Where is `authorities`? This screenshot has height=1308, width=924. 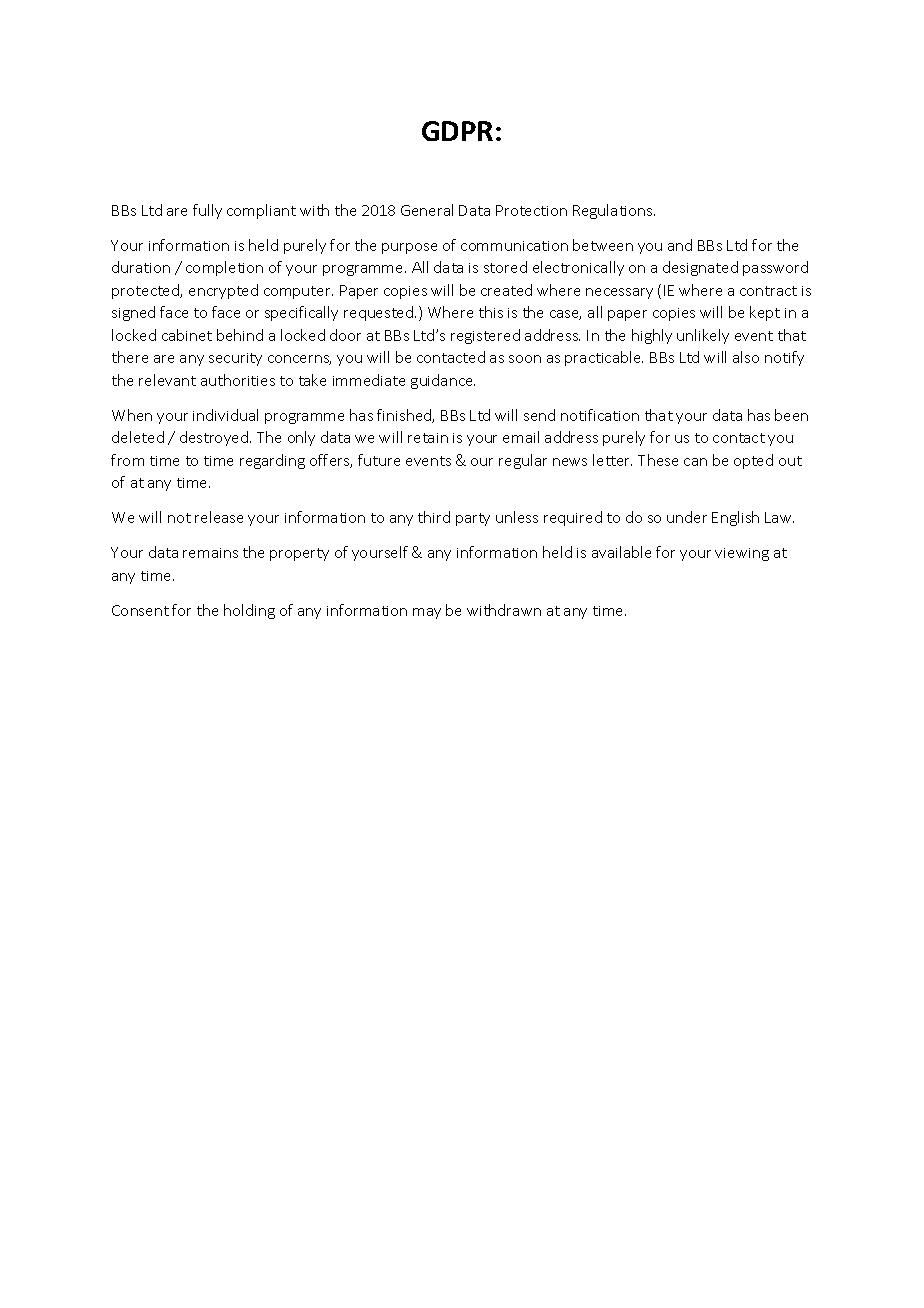
authorities is located at coordinates (238, 380).
